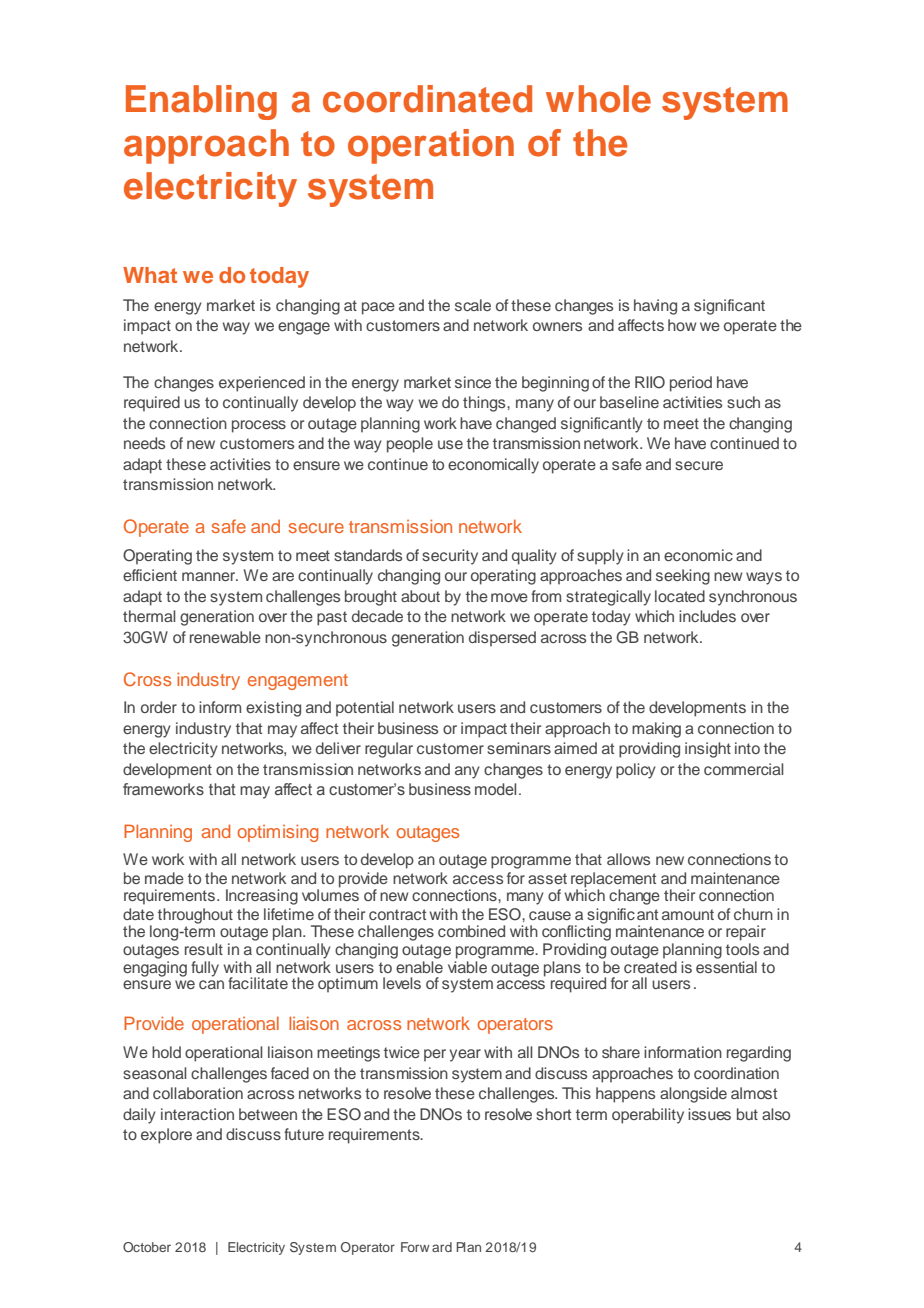  I want to click on issues, so click(709, 1114).
